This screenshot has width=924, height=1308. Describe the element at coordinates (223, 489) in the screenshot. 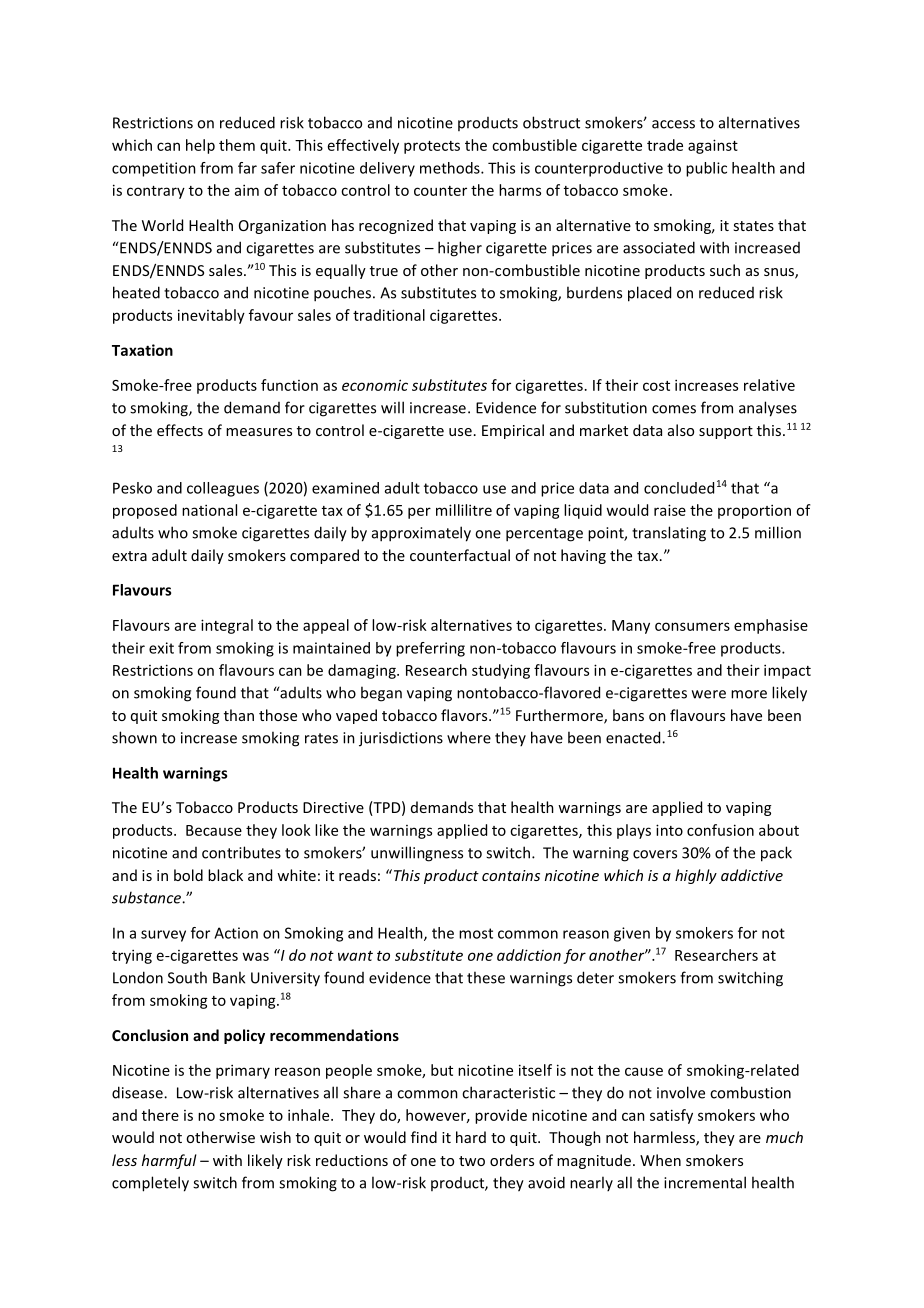

I see `colleagues` at that location.
